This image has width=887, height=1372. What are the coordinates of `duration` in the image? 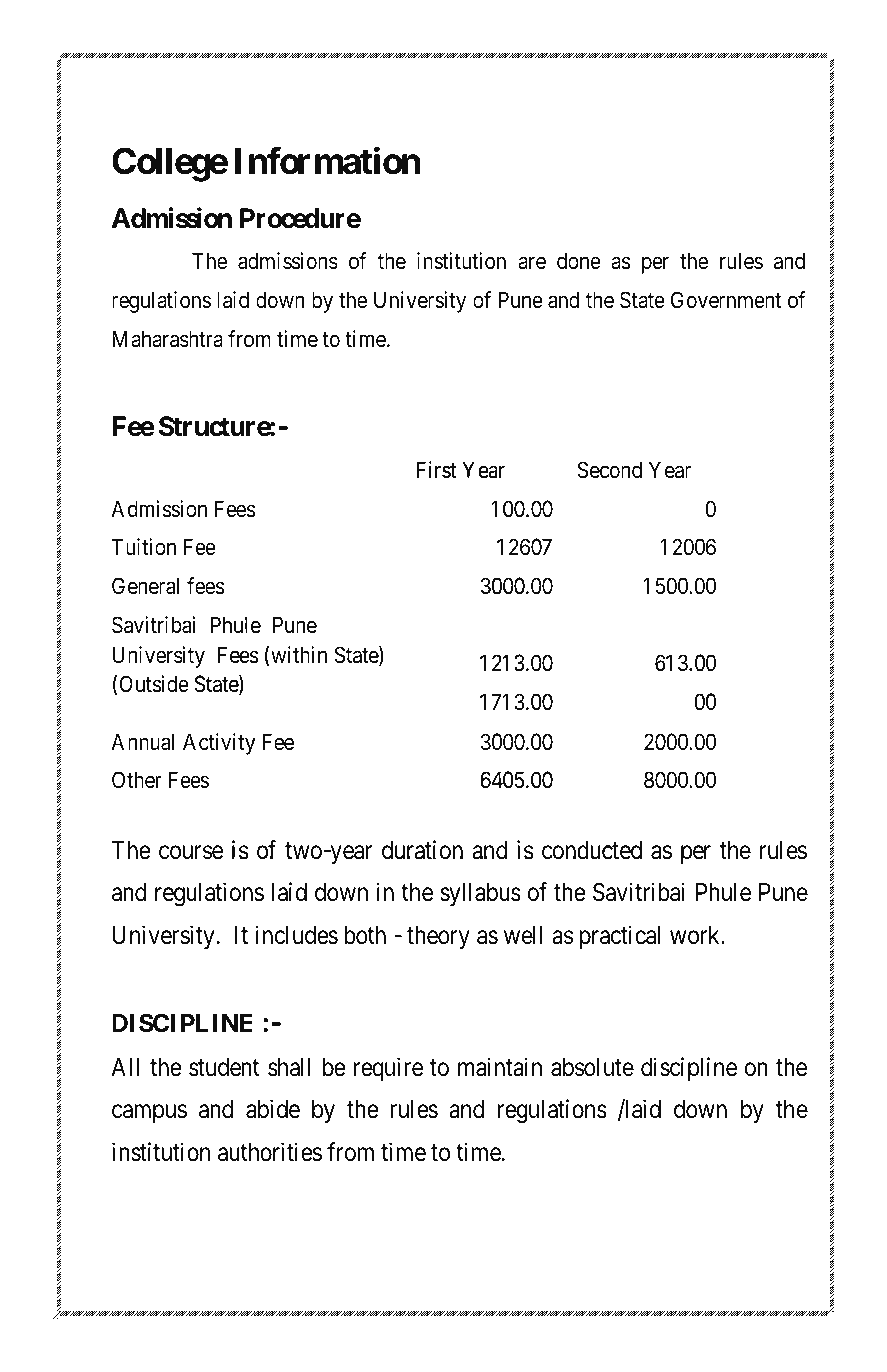 It's located at (422, 850).
